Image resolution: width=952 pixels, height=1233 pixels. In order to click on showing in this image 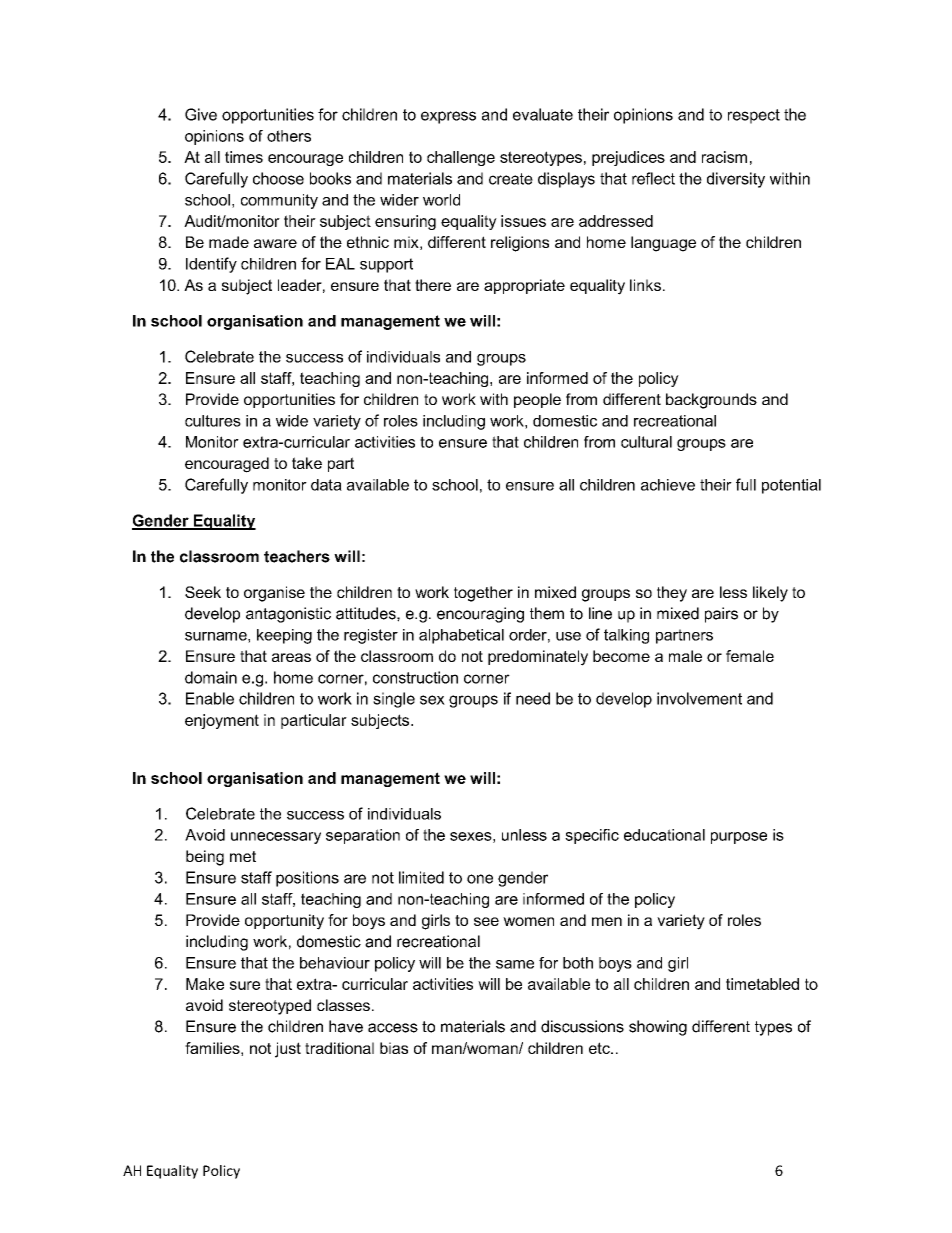, I will do `click(658, 1028)`.
